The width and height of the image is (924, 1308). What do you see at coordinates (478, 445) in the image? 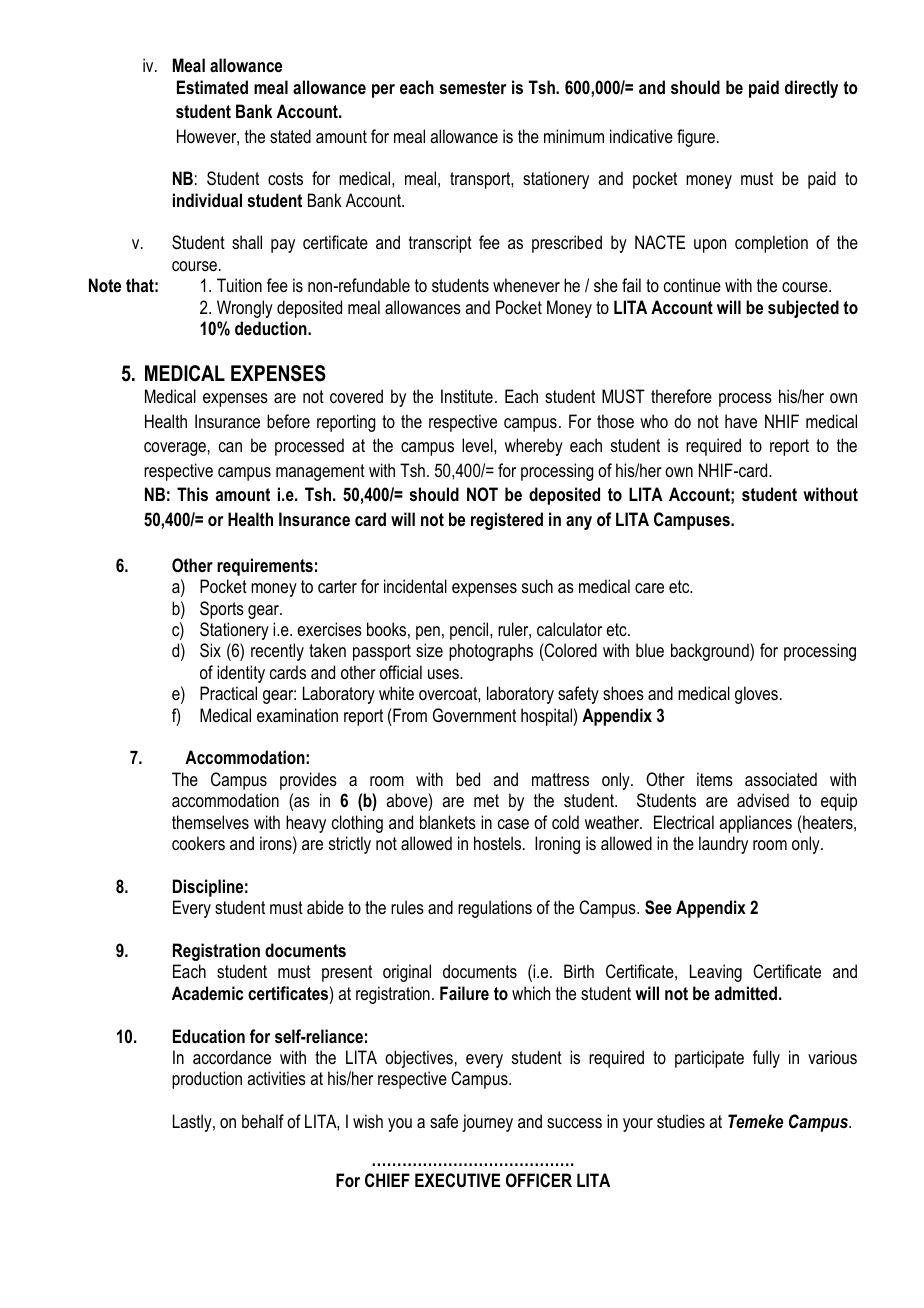
I see `level` at bounding box center [478, 445].
